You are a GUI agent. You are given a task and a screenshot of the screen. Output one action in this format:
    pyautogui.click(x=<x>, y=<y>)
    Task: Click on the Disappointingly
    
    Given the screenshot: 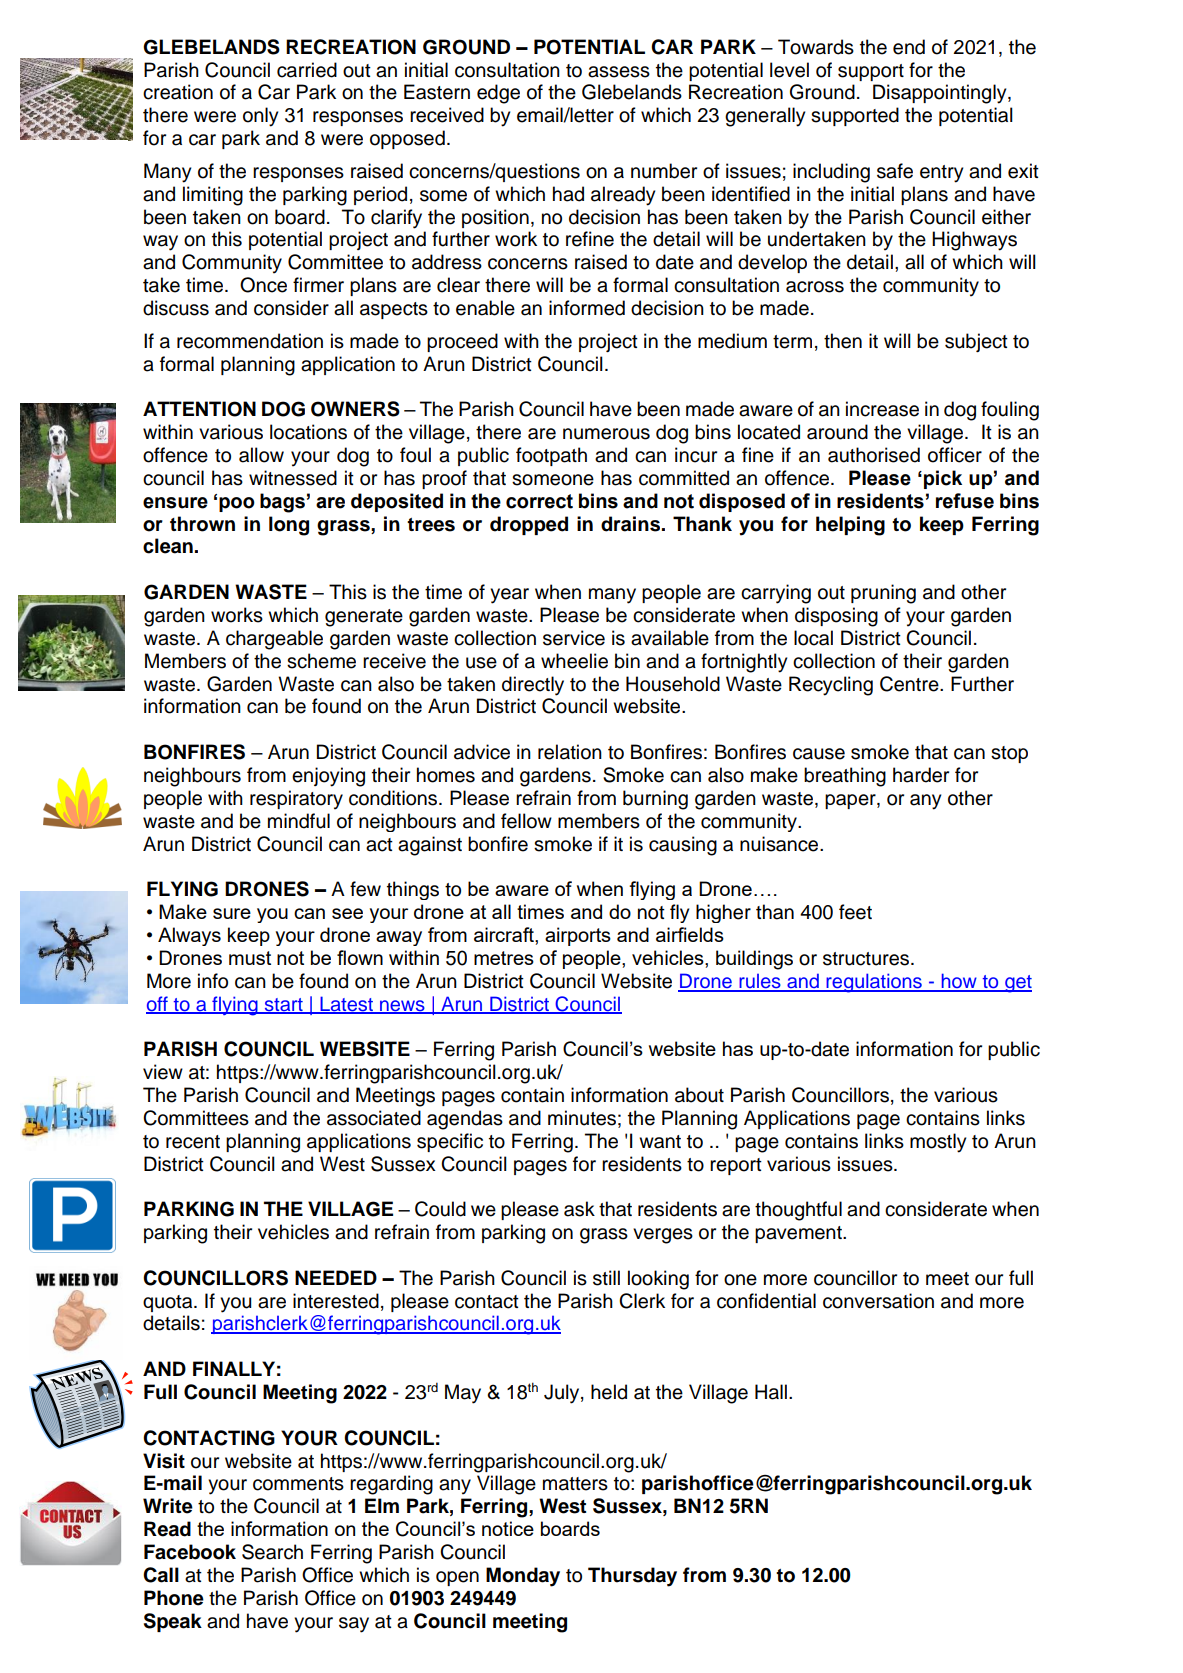 What is the action you would take?
    pyautogui.click(x=941, y=94)
